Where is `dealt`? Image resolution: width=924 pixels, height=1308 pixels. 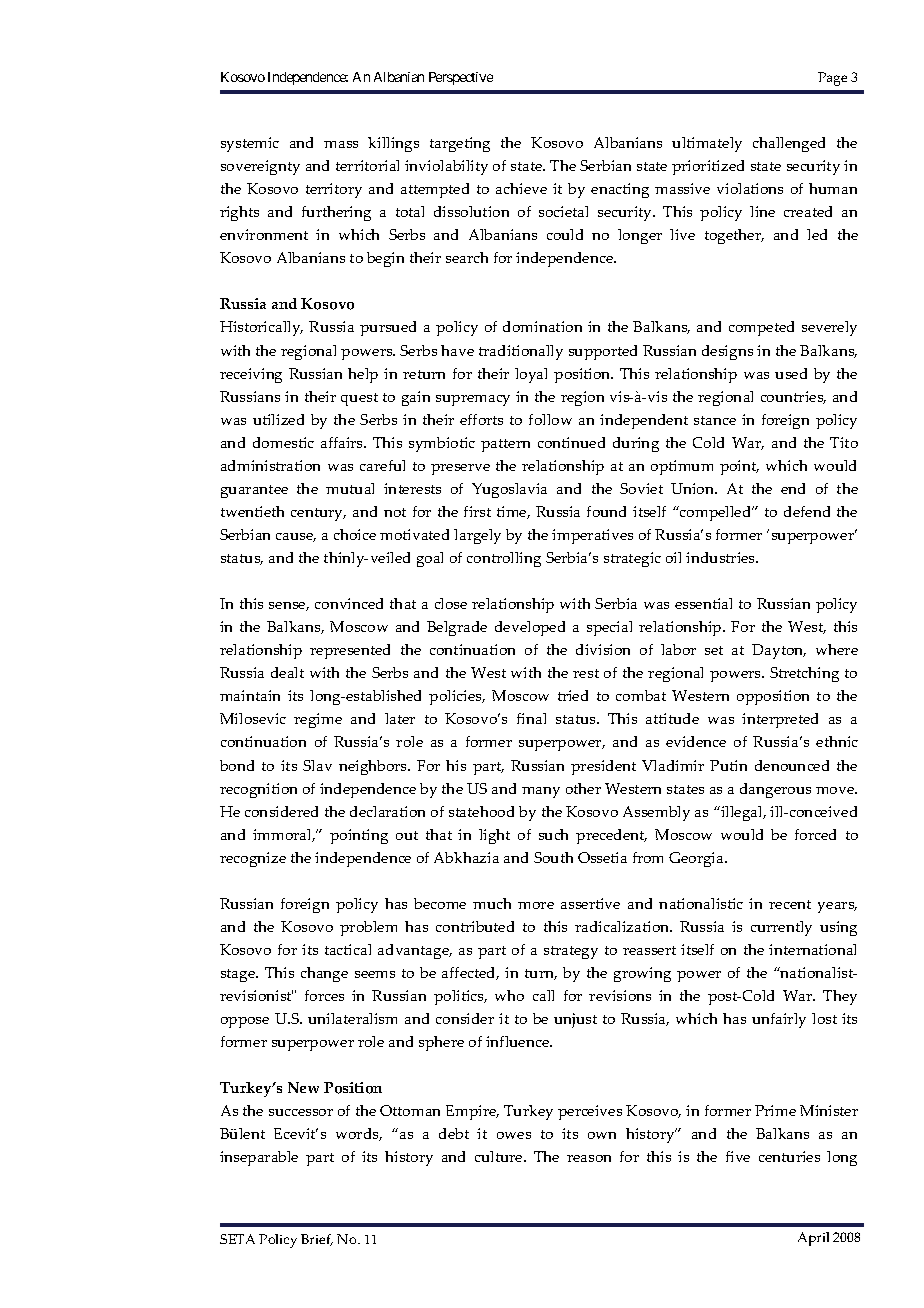
dealt is located at coordinates (287, 672).
